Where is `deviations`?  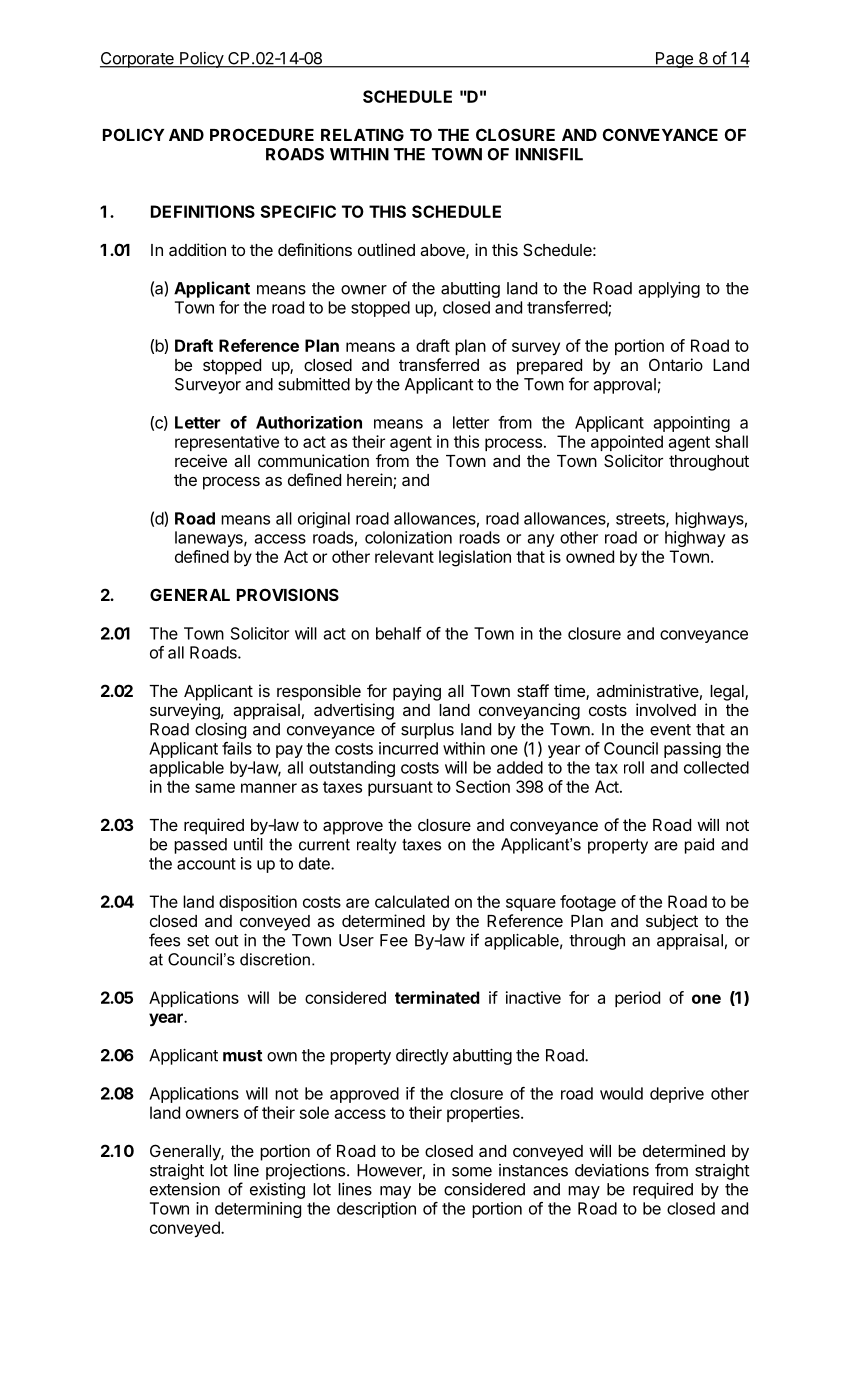 deviations is located at coordinates (612, 1170).
